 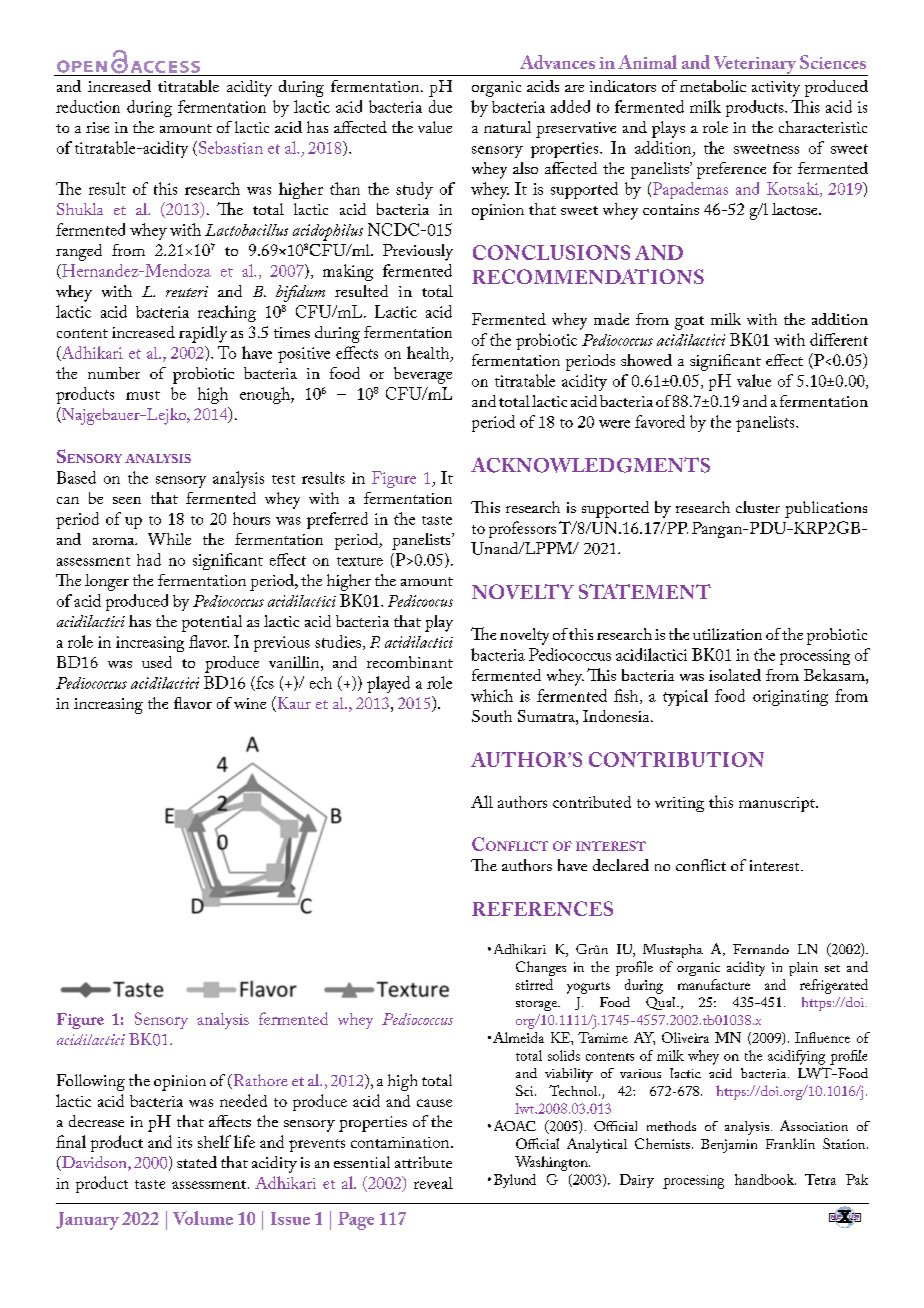 I want to click on stated, so click(x=197, y=1162).
